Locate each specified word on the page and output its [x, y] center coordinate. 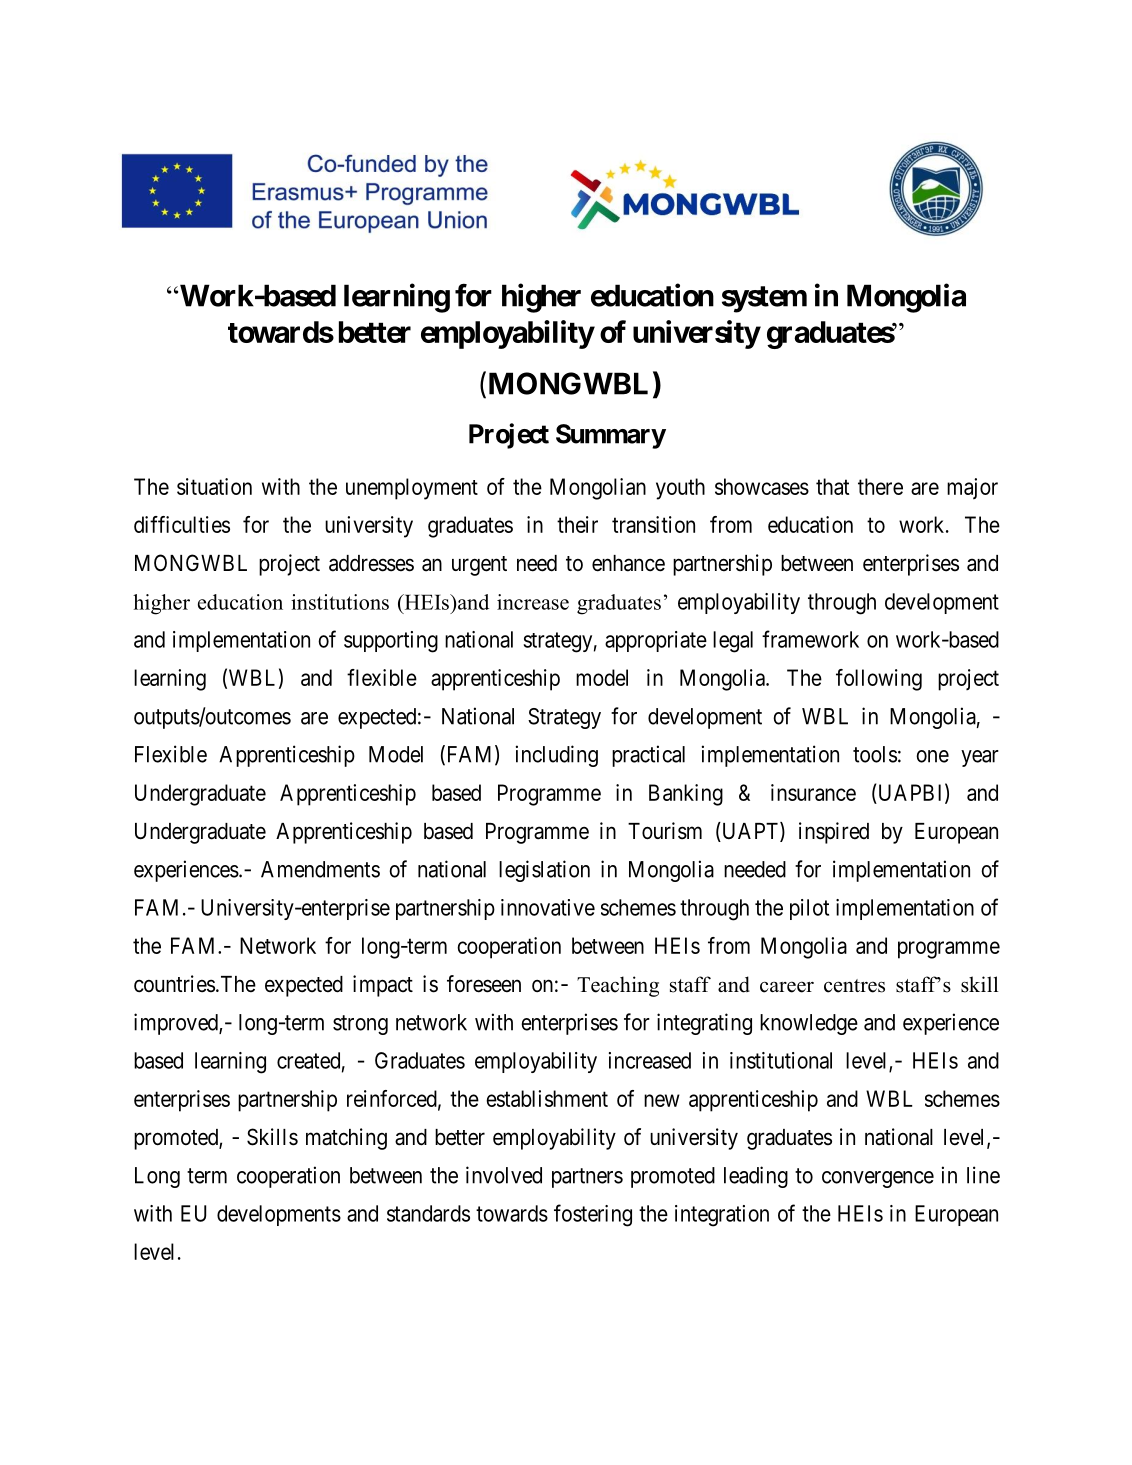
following [879, 680]
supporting [391, 642]
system [764, 299]
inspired [834, 833]
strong [360, 1025]
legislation [544, 871]
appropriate [656, 641]
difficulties [182, 524]
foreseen [484, 984]
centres [854, 986]
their [577, 524]
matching [346, 1139]
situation [214, 486]
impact [383, 986]
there [880, 486]
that [832, 486]
